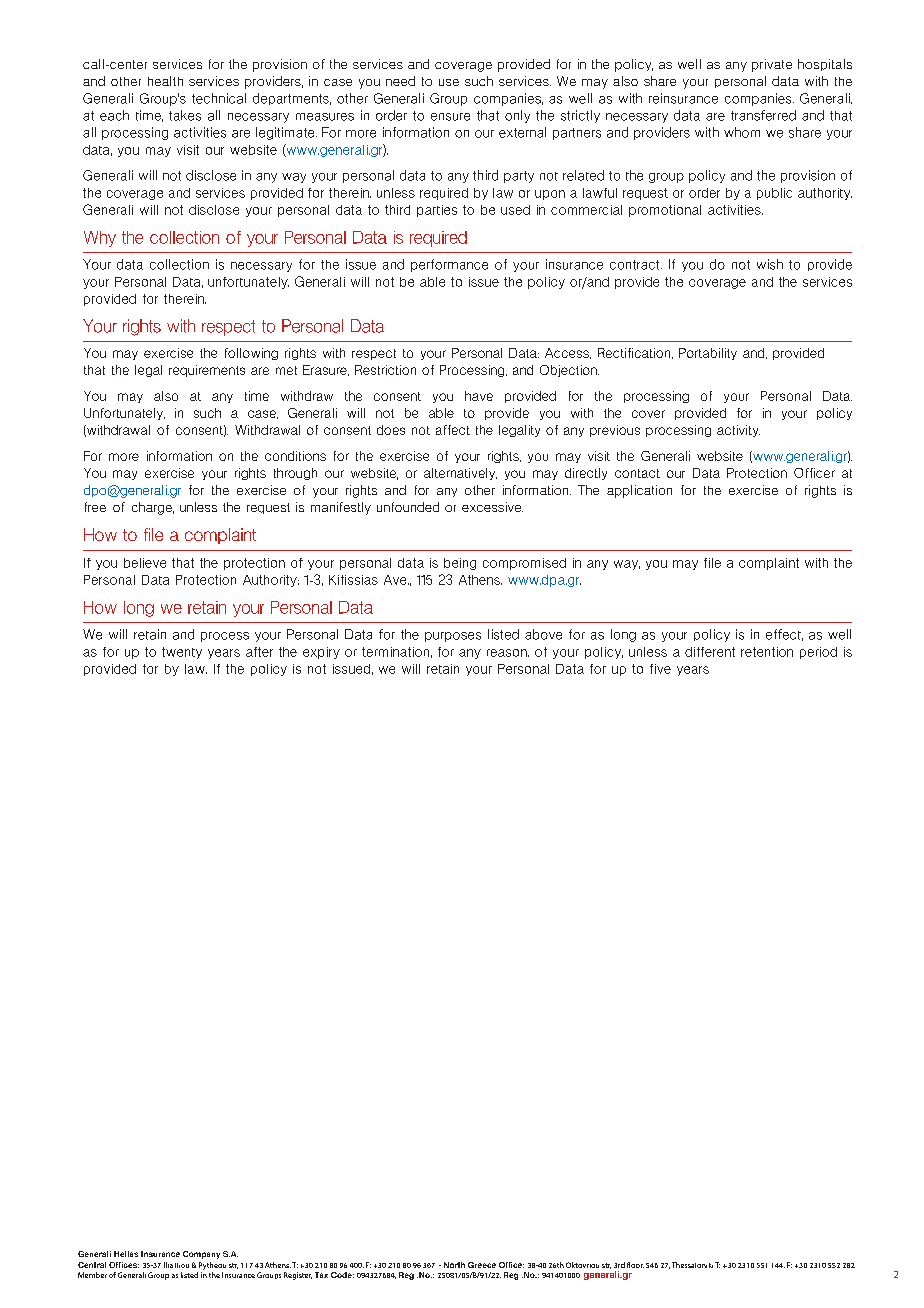  What do you see at coordinates (182, 653) in the screenshot?
I see `twenty` at bounding box center [182, 653].
